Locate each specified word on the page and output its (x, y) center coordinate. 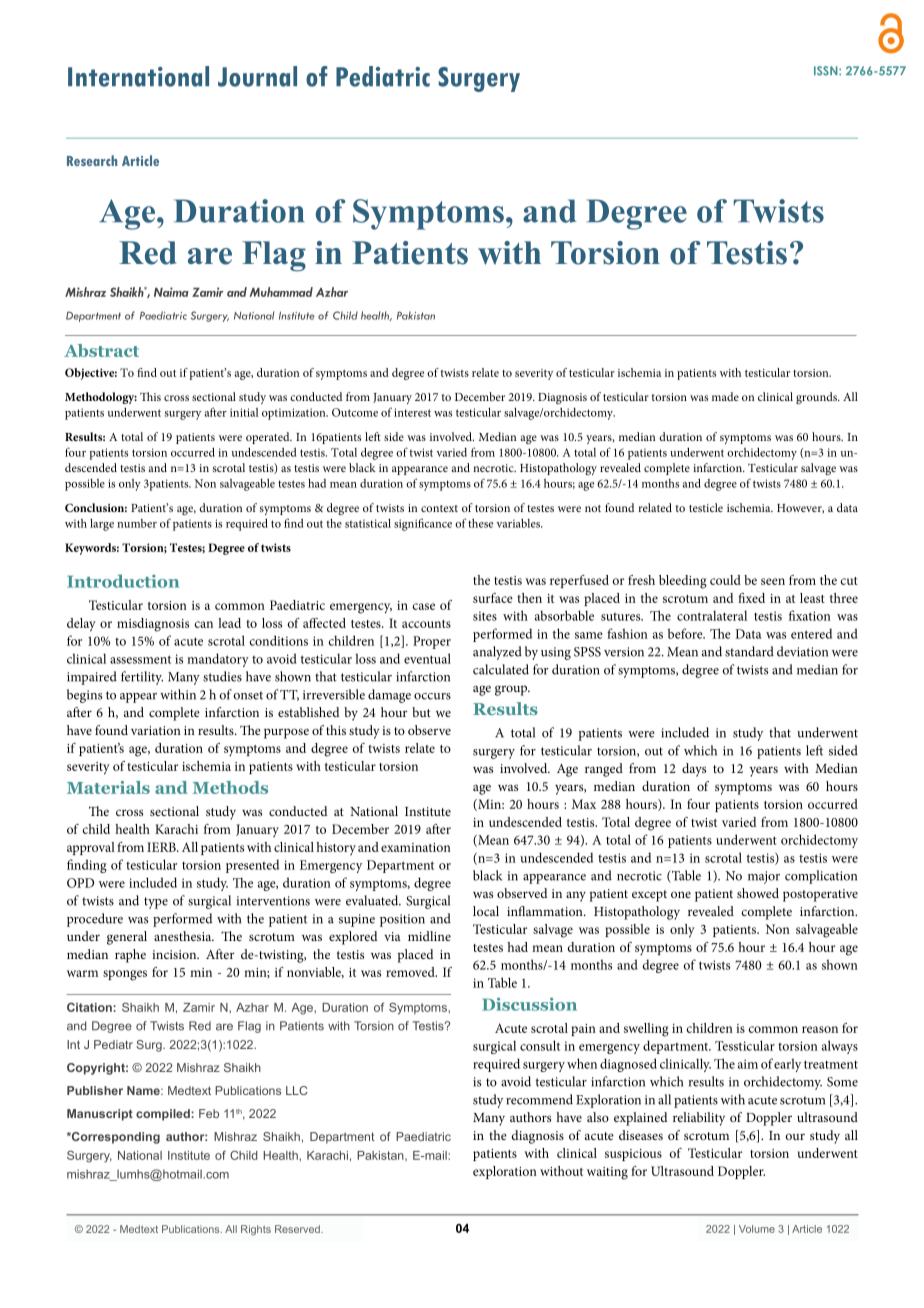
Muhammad (281, 292)
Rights (256, 1230)
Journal (257, 76)
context (439, 508)
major (764, 877)
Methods (230, 787)
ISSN (827, 71)
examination (416, 847)
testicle (706, 507)
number (137, 523)
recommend (539, 1099)
